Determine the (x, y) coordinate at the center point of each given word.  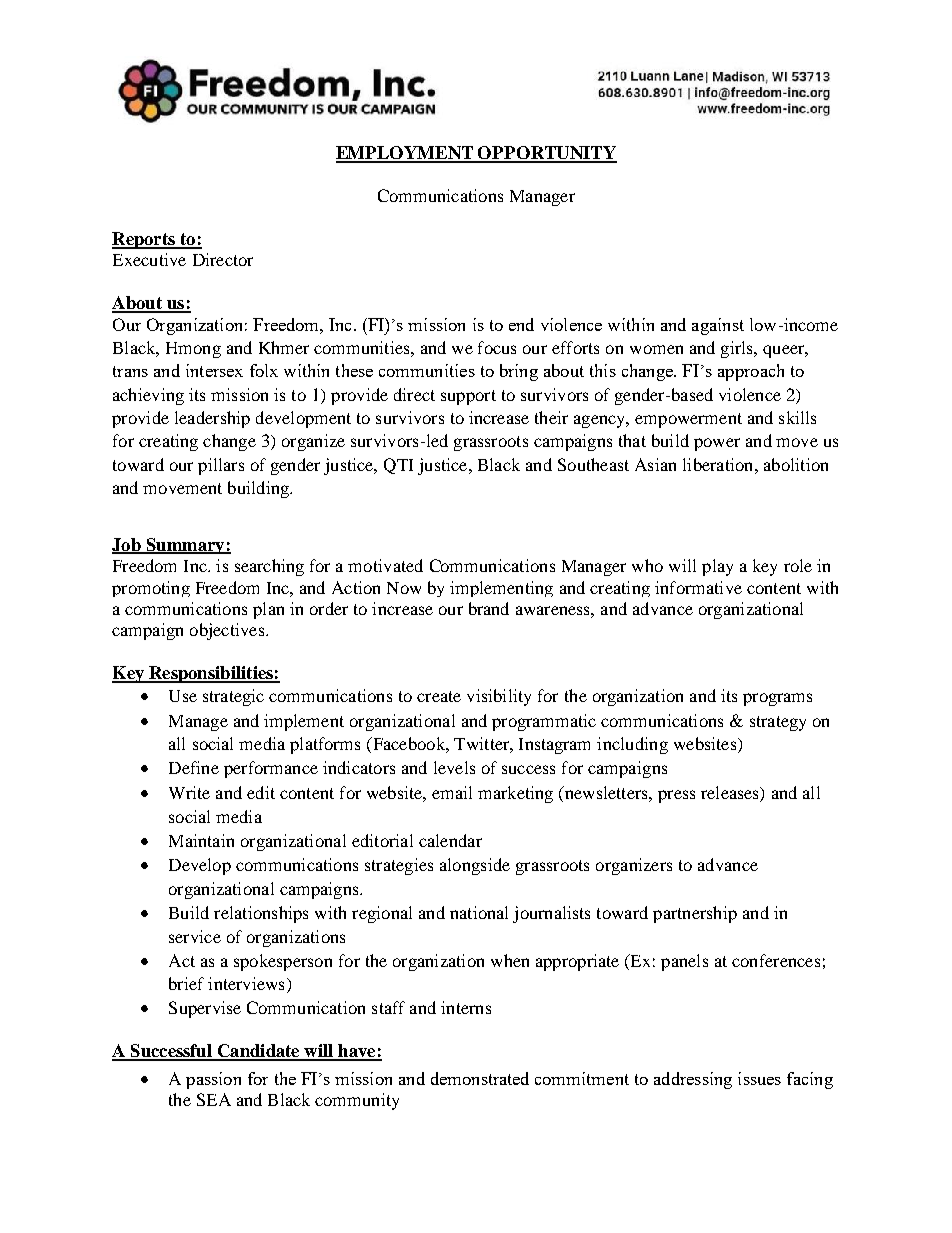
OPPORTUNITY (547, 154)
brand (489, 608)
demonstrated (480, 1078)
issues (759, 1078)
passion (213, 1080)
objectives (228, 631)
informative (698, 587)
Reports (144, 240)
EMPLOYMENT (406, 154)
